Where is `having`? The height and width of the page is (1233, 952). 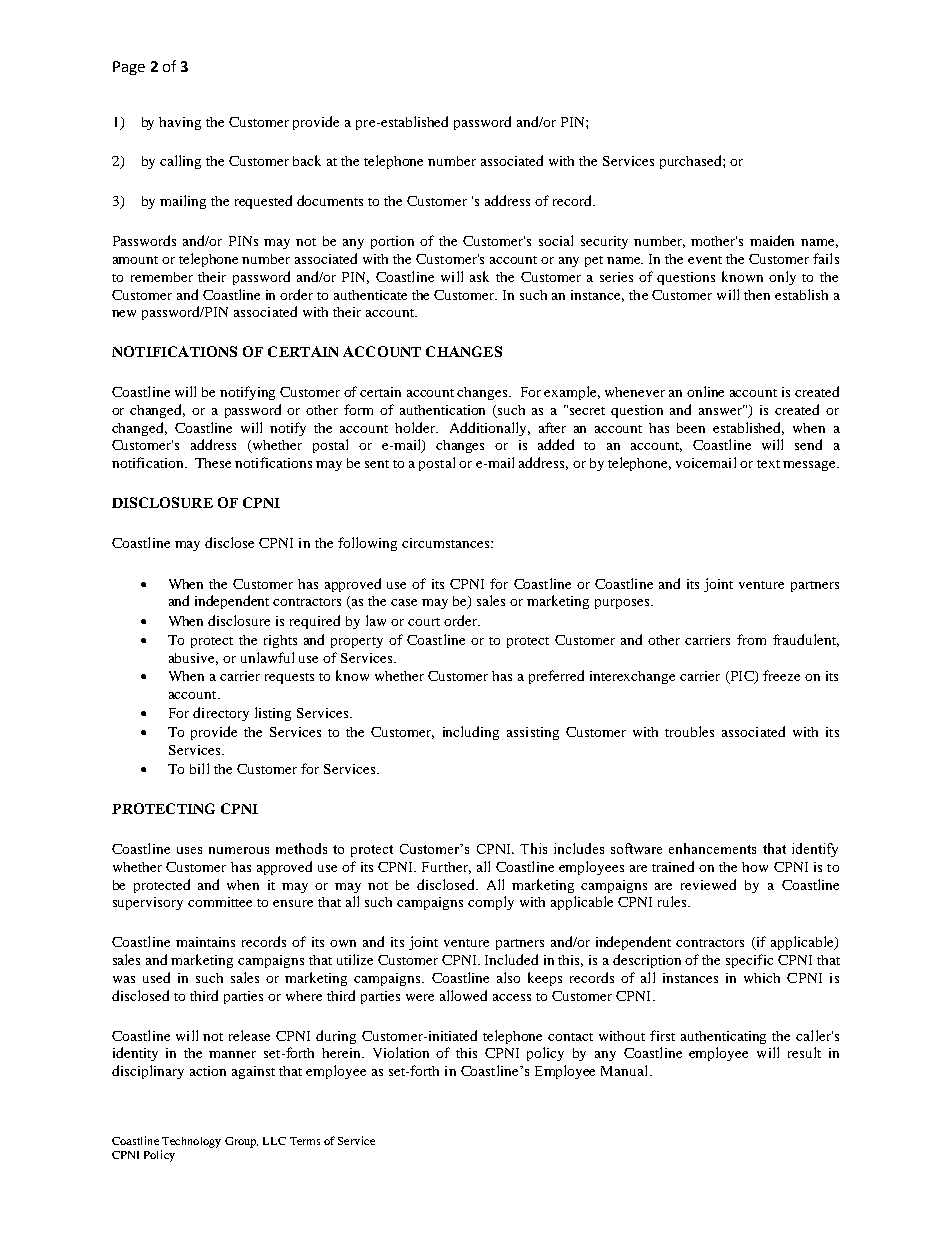 having is located at coordinates (180, 123).
